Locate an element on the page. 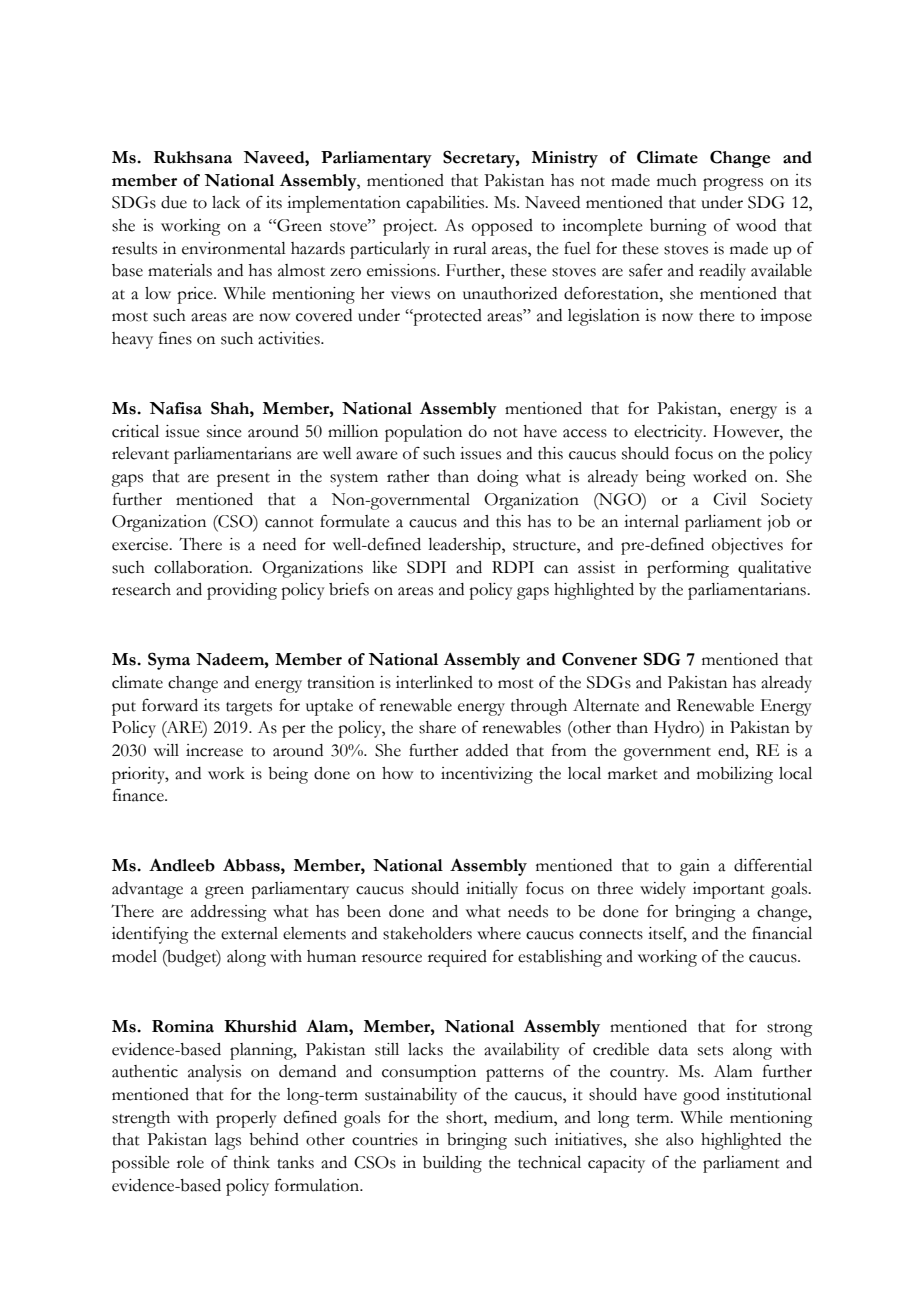  building is located at coordinates (452, 1164).
